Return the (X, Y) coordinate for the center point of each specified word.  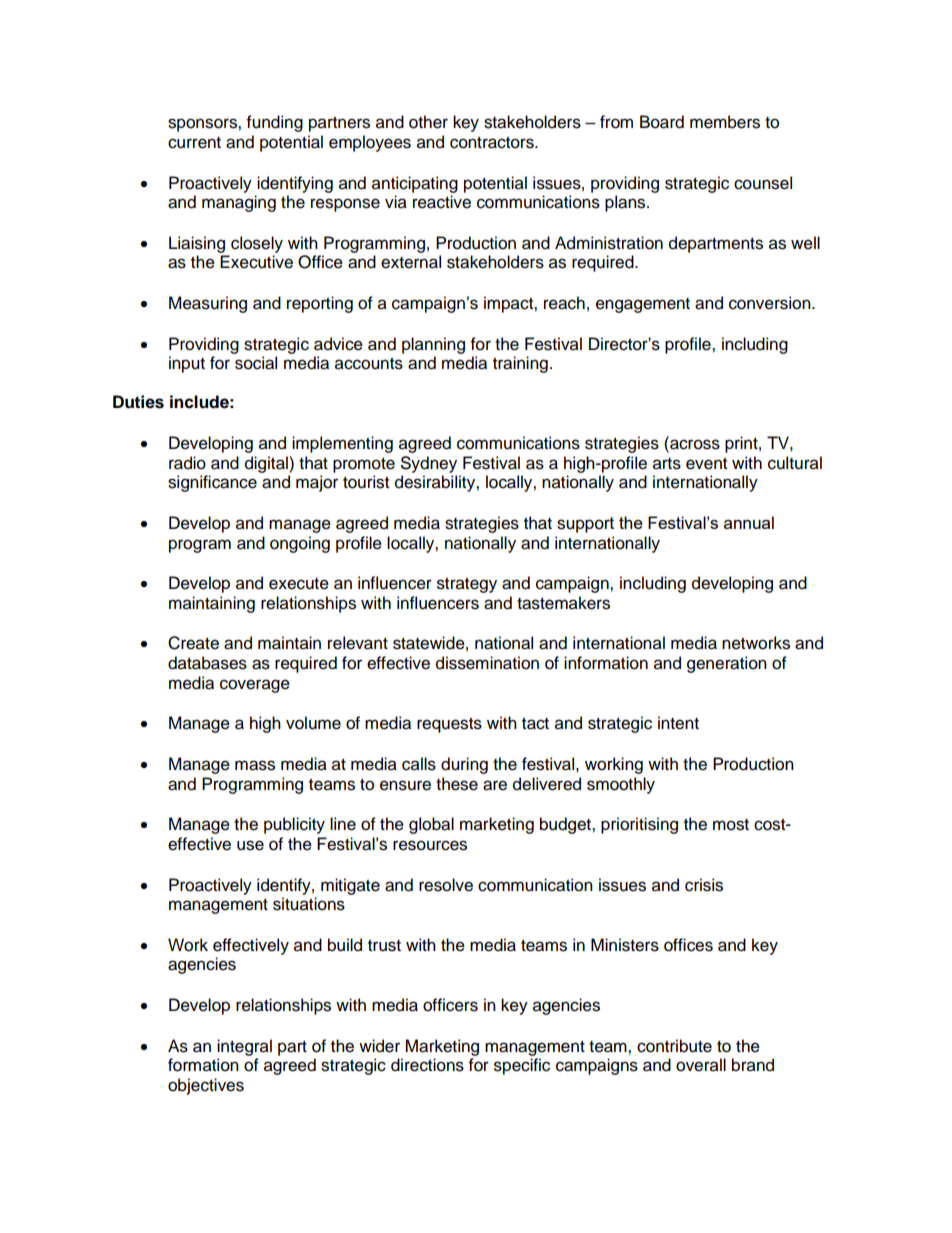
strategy (467, 585)
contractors (493, 143)
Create (193, 643)
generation (727, 664)
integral (244, 1047)
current (194, 143)
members (725, 122)
